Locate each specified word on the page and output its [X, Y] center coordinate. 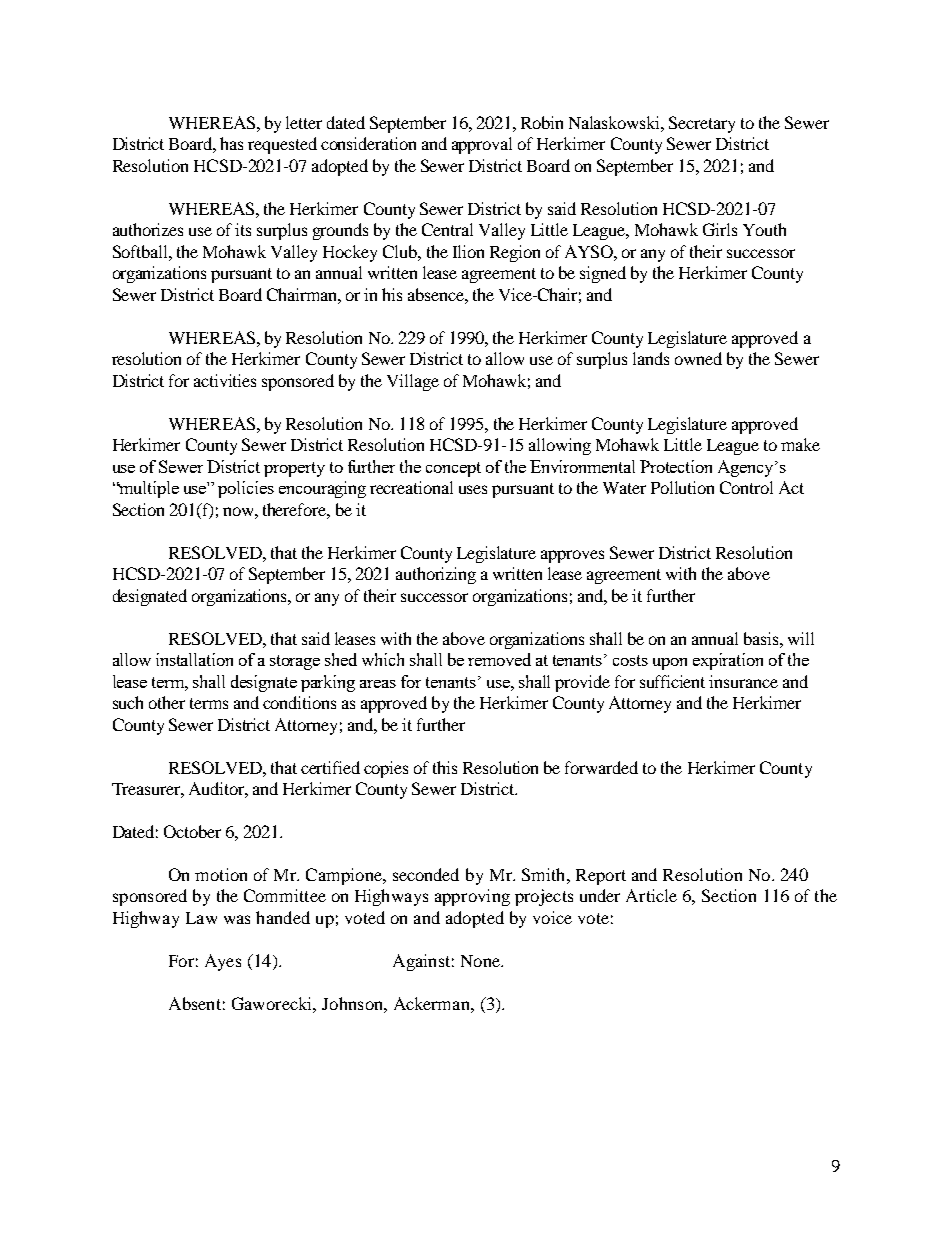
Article [651, 895]
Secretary [702, 124]
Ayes [223, 962]
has [231, 143]
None [481, 961]
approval [482, 145]
